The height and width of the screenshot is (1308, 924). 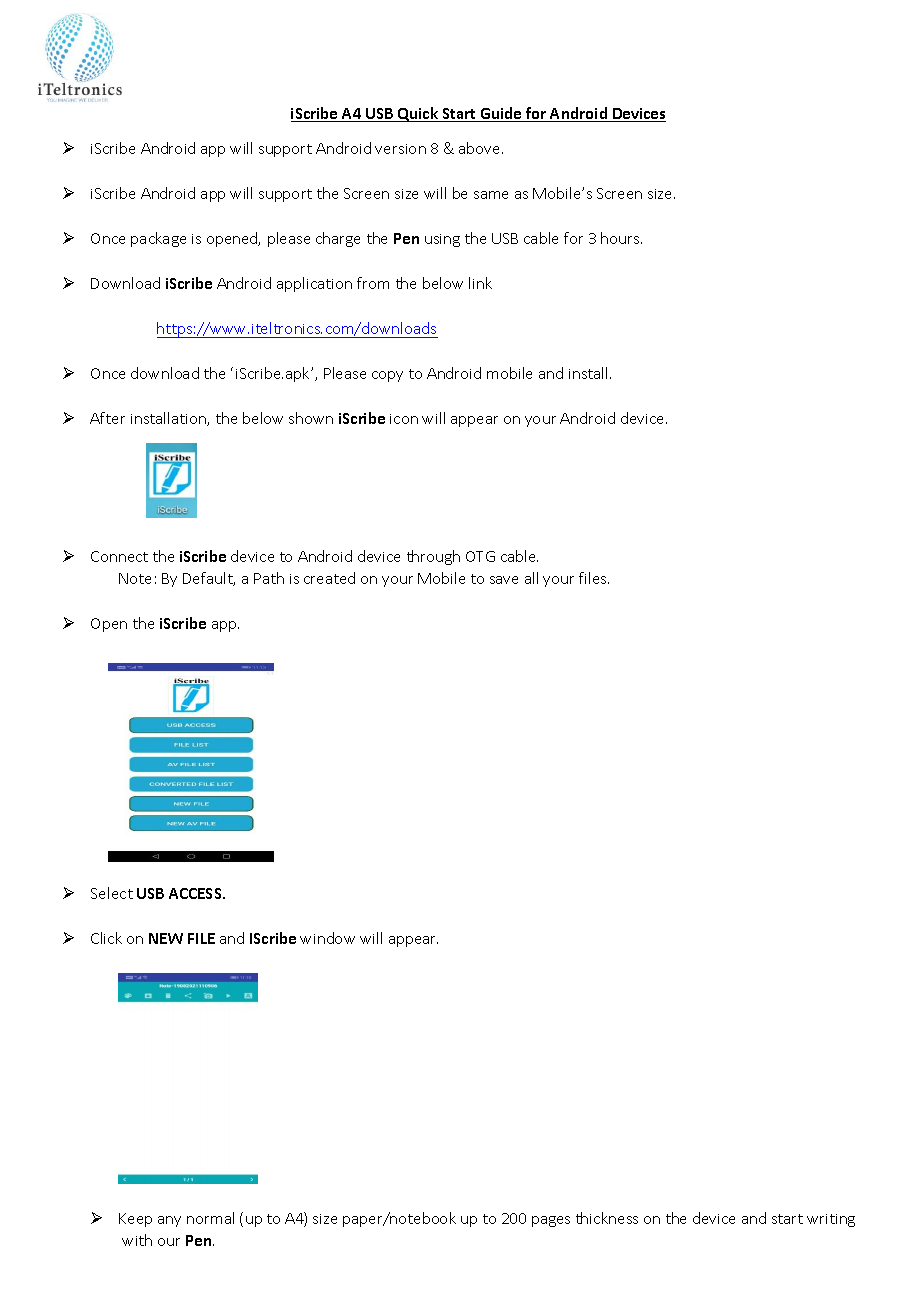 I want to click on above, so click(x=481, y=148).
